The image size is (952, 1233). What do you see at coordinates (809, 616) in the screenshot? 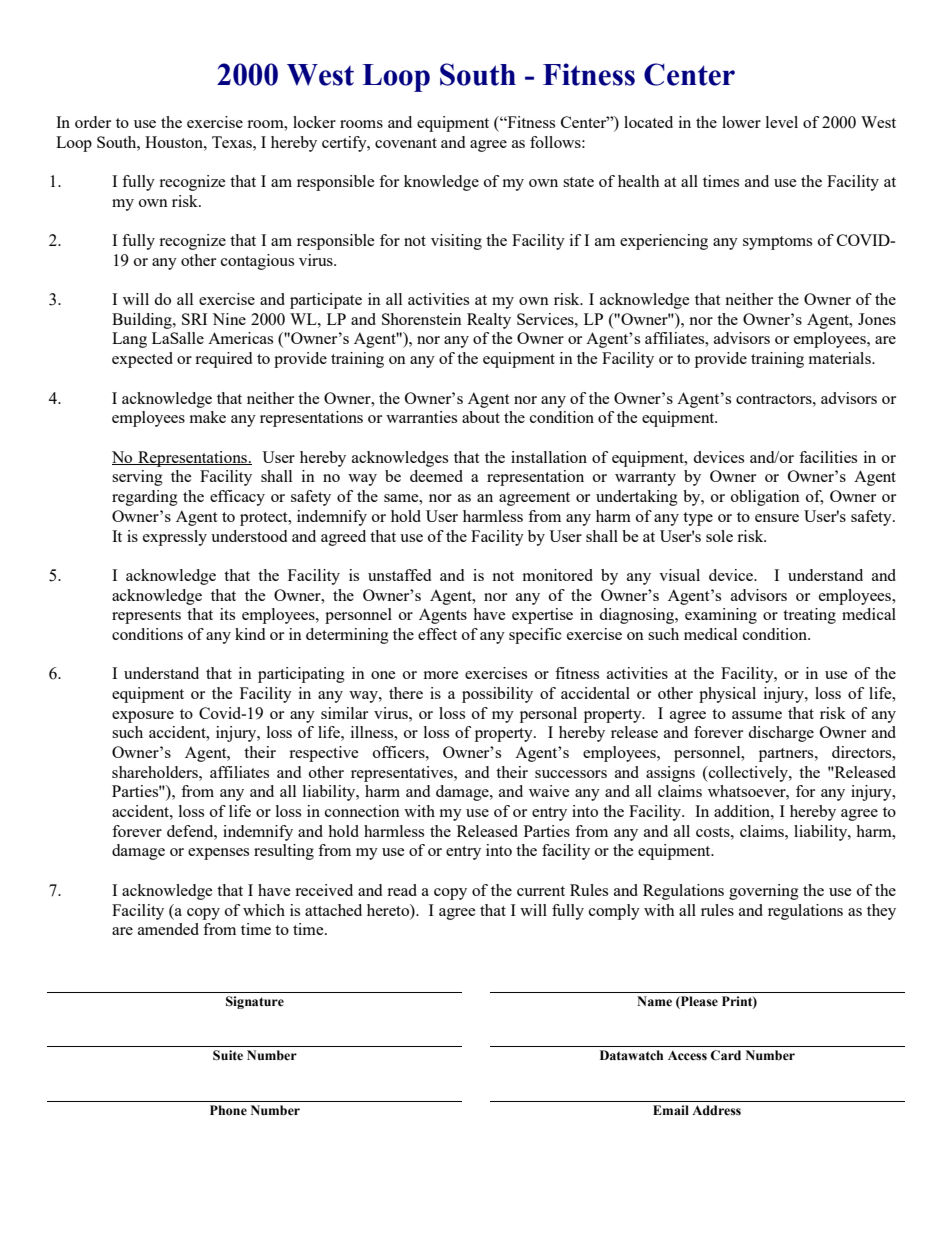
I see `treating` at bounding box center [809, 616].
